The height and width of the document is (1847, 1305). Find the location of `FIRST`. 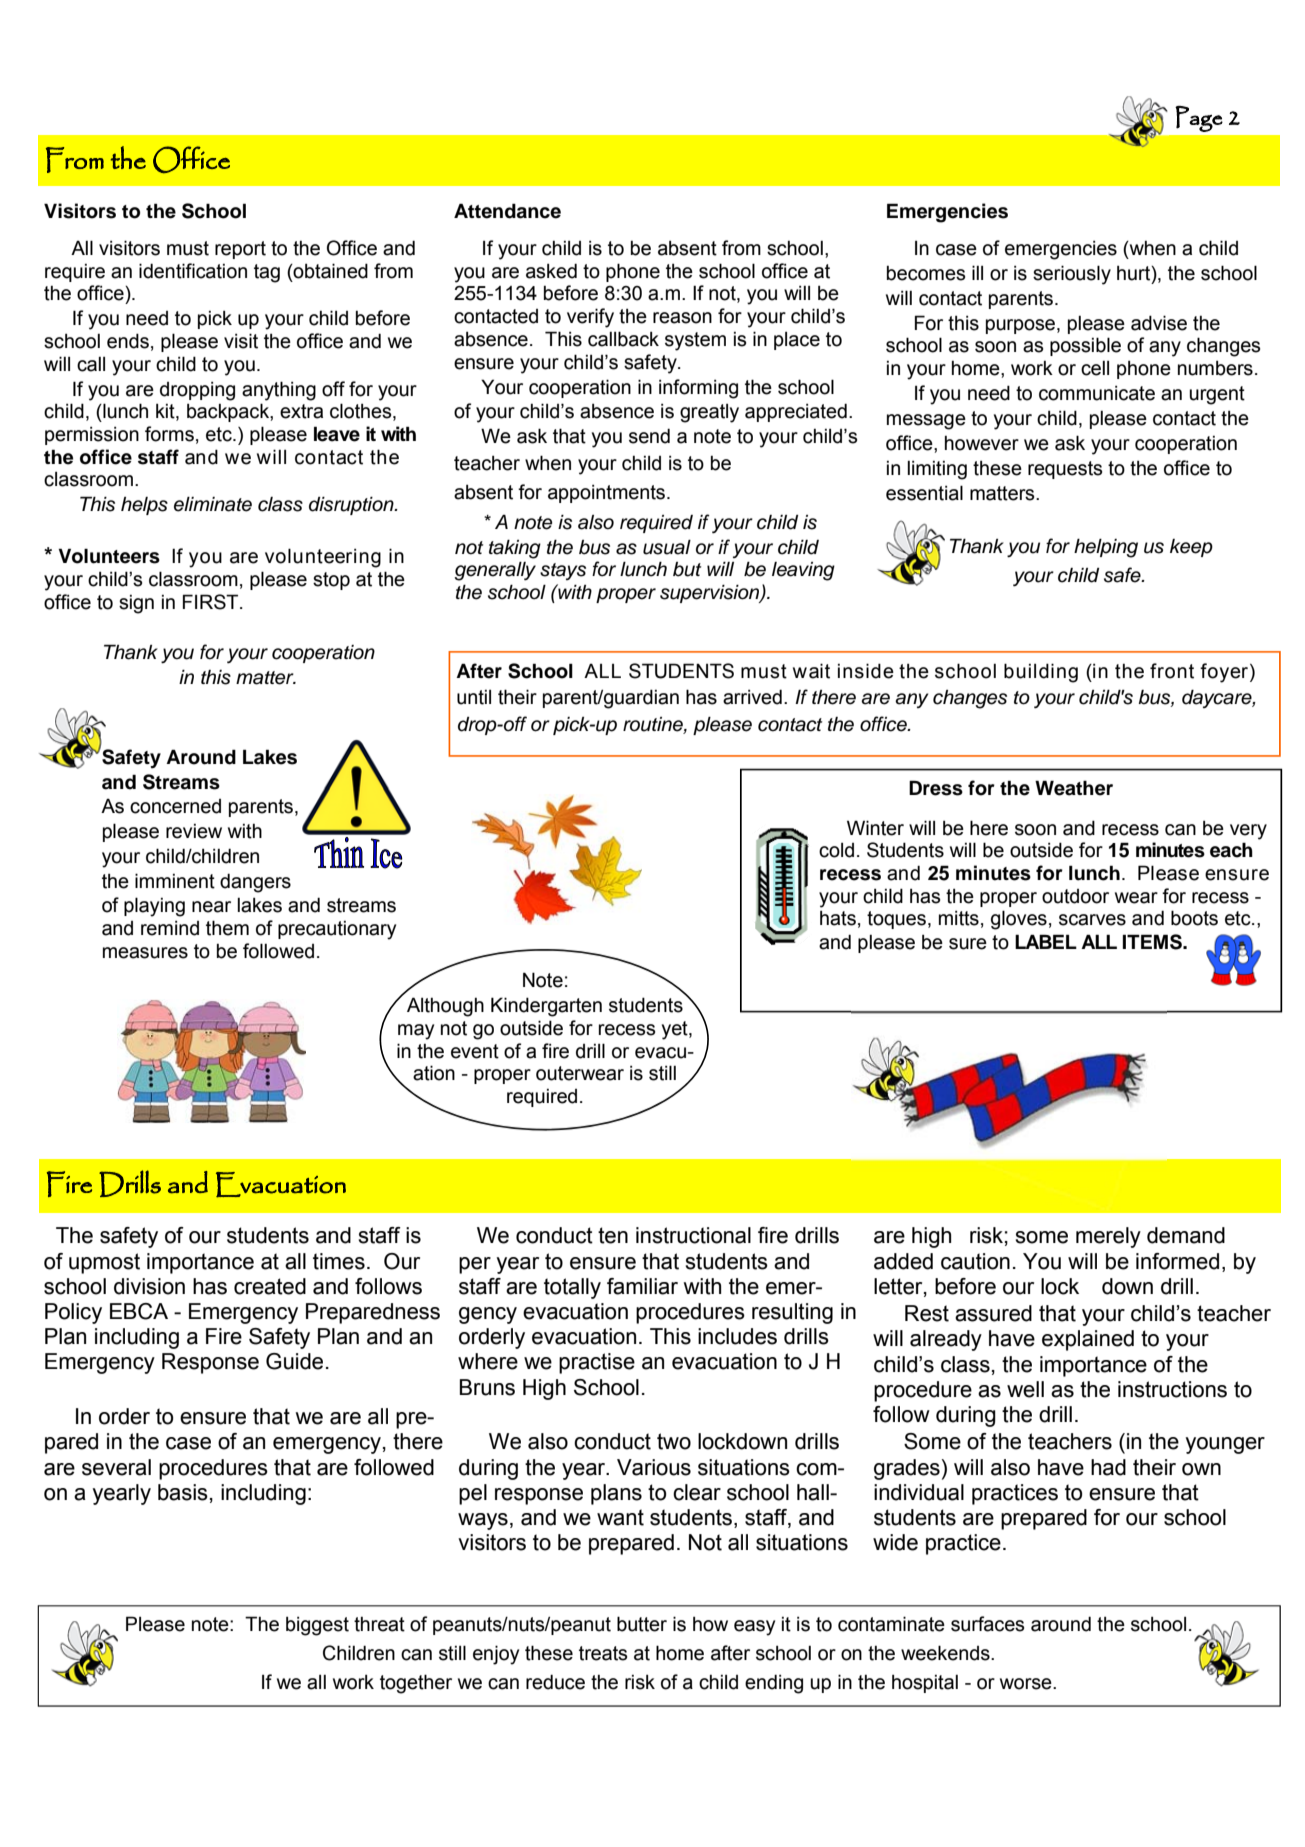

FIRST is located at coordinates (212, 602).
